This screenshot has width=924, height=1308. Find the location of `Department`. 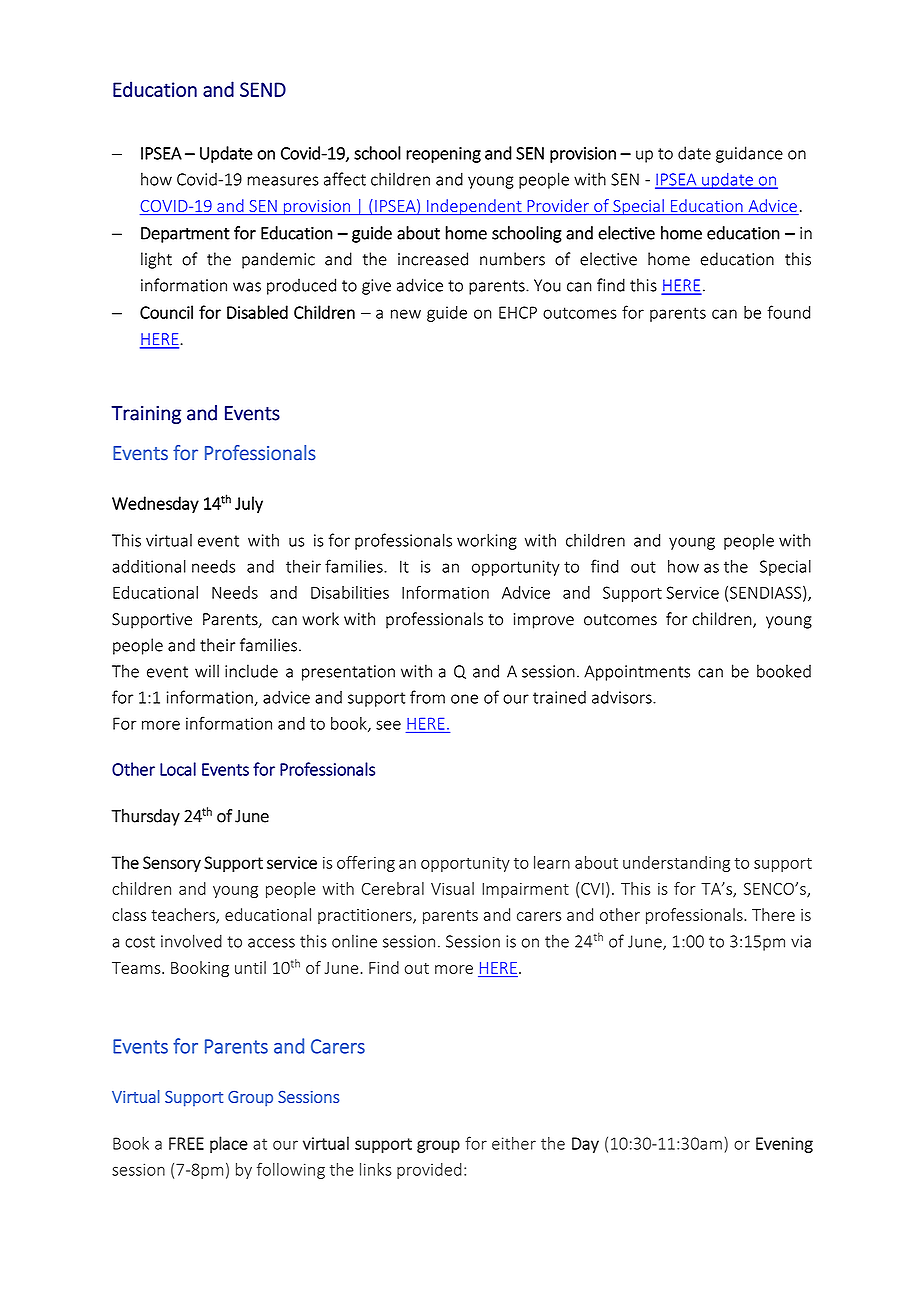

Department is located at coordinates (185, 235).
